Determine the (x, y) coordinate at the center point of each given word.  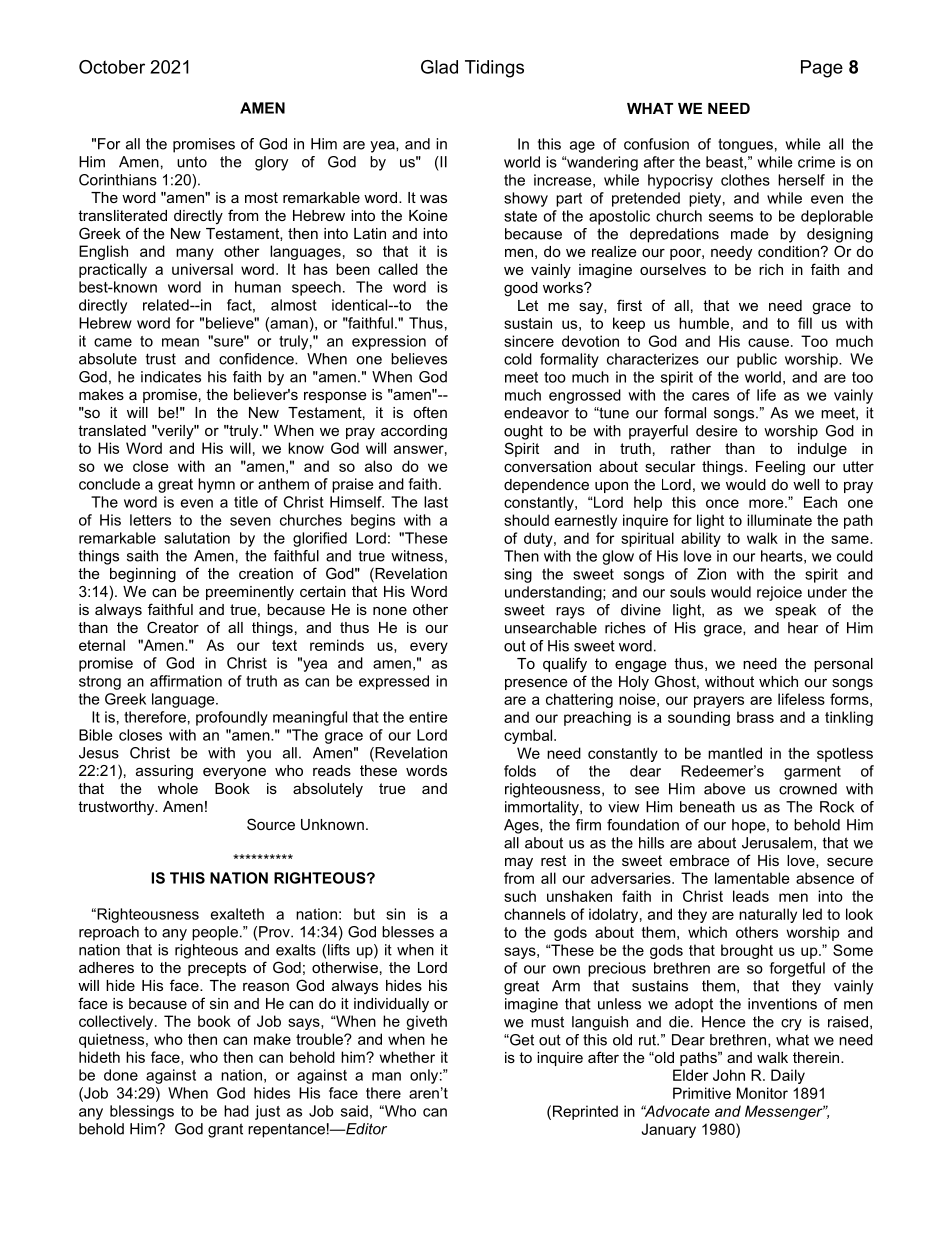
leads (751, 896)
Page (822, 69)
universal (202, 269)
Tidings (494, 69)
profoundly (232, 718)
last (436, 502)
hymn (216, 485)
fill (805, 323)
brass (755, 717)
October (112, 67)
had (236, 1111)
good (521, 289)
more (767, 503)
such (520, 896)
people (215, 933)
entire (428, 717)
